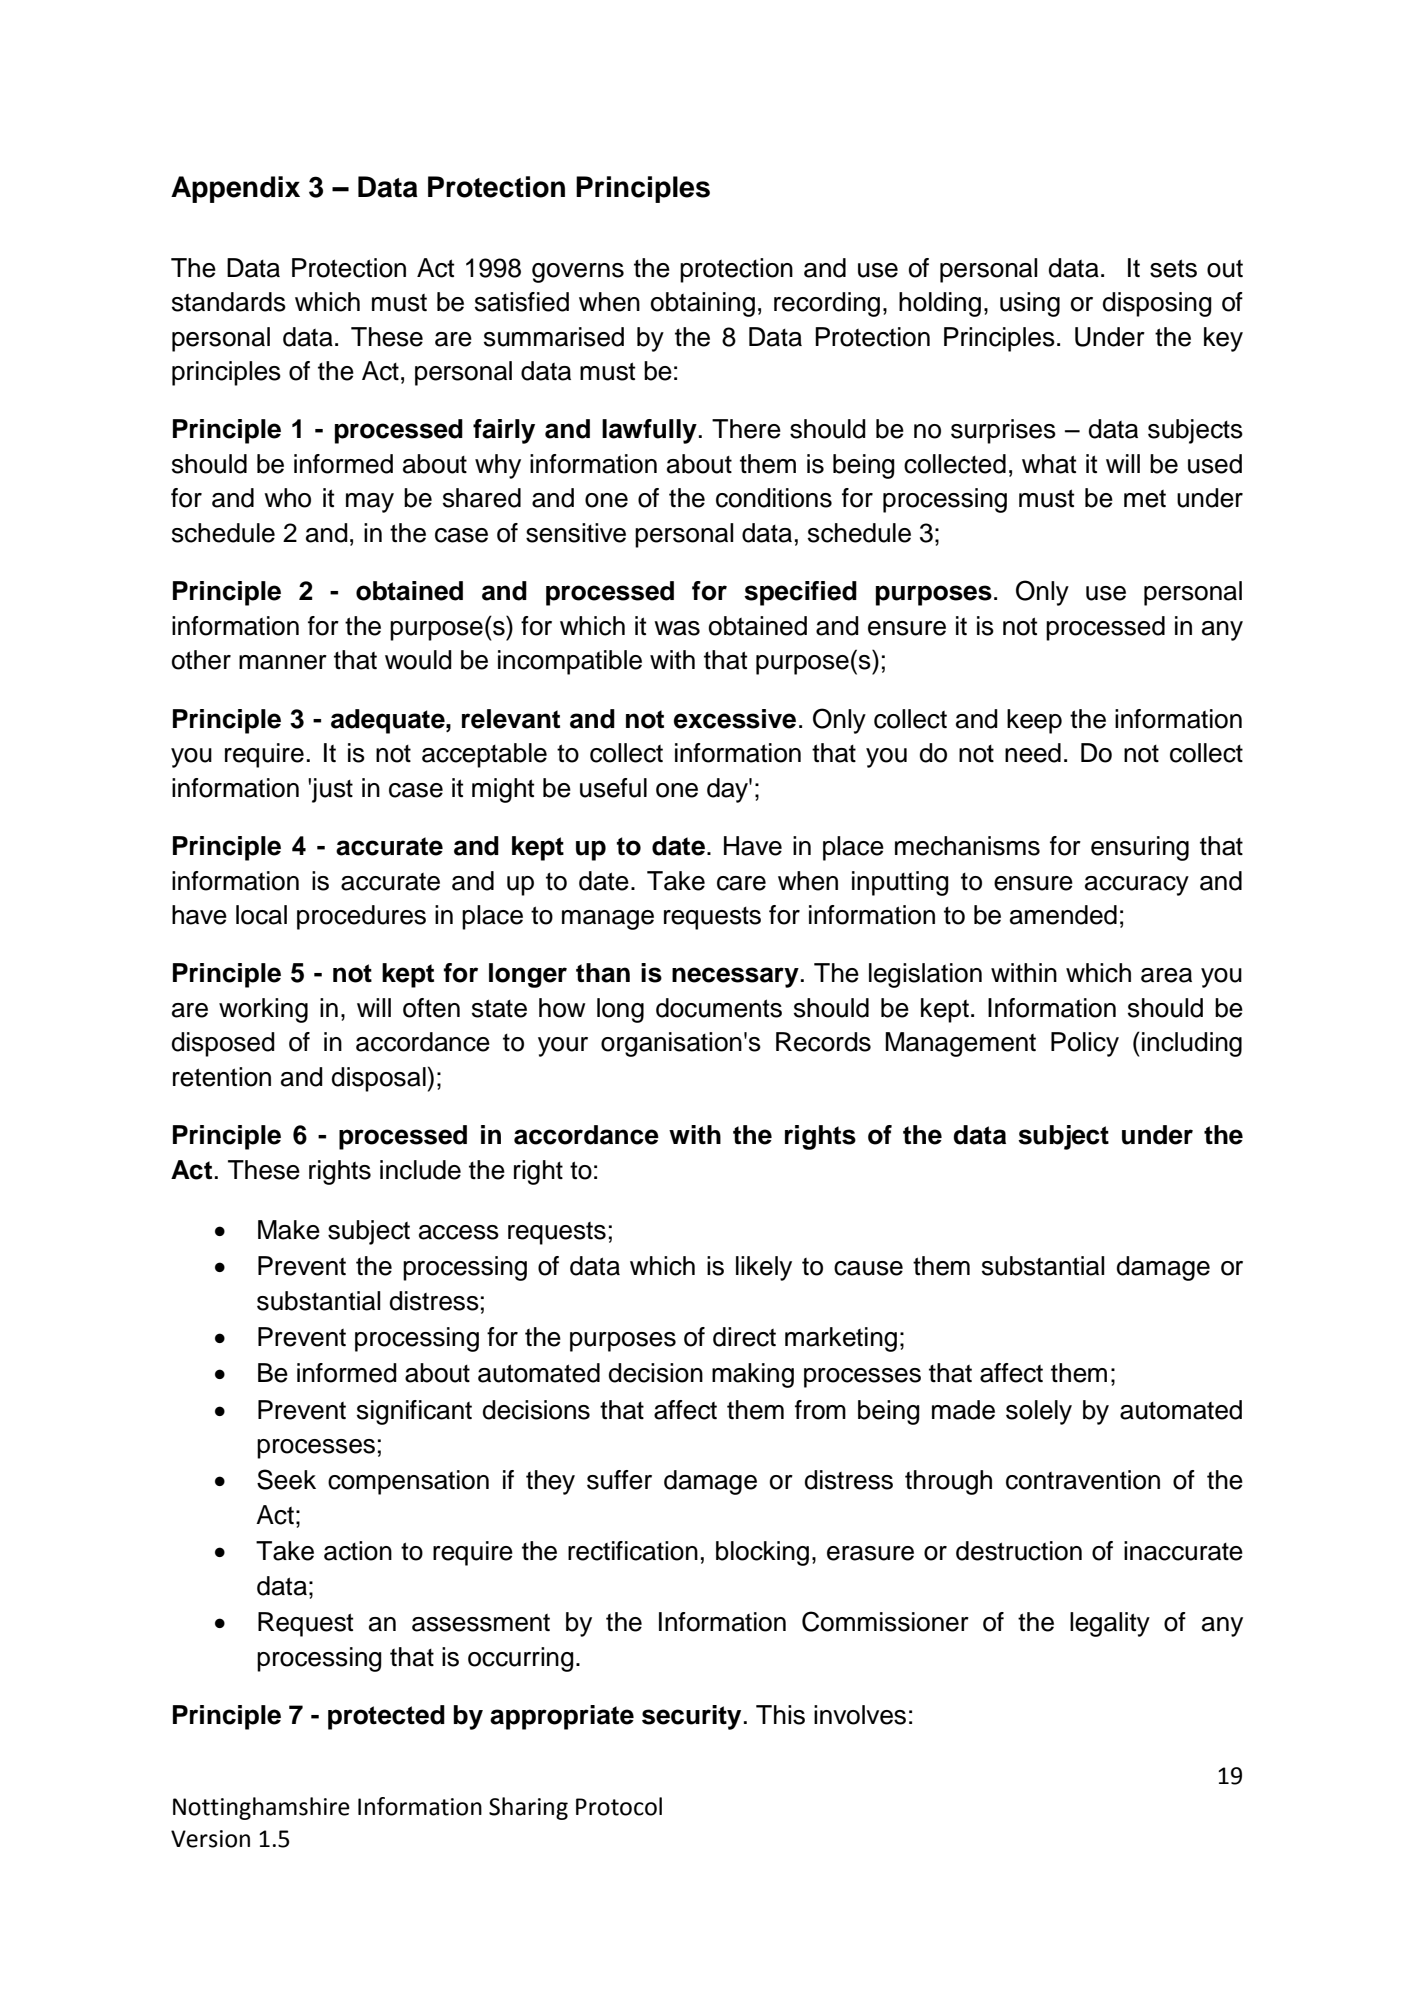  Describe the element at coordinates (1173, 268) in the screenshot. I see `sets` at that location.
